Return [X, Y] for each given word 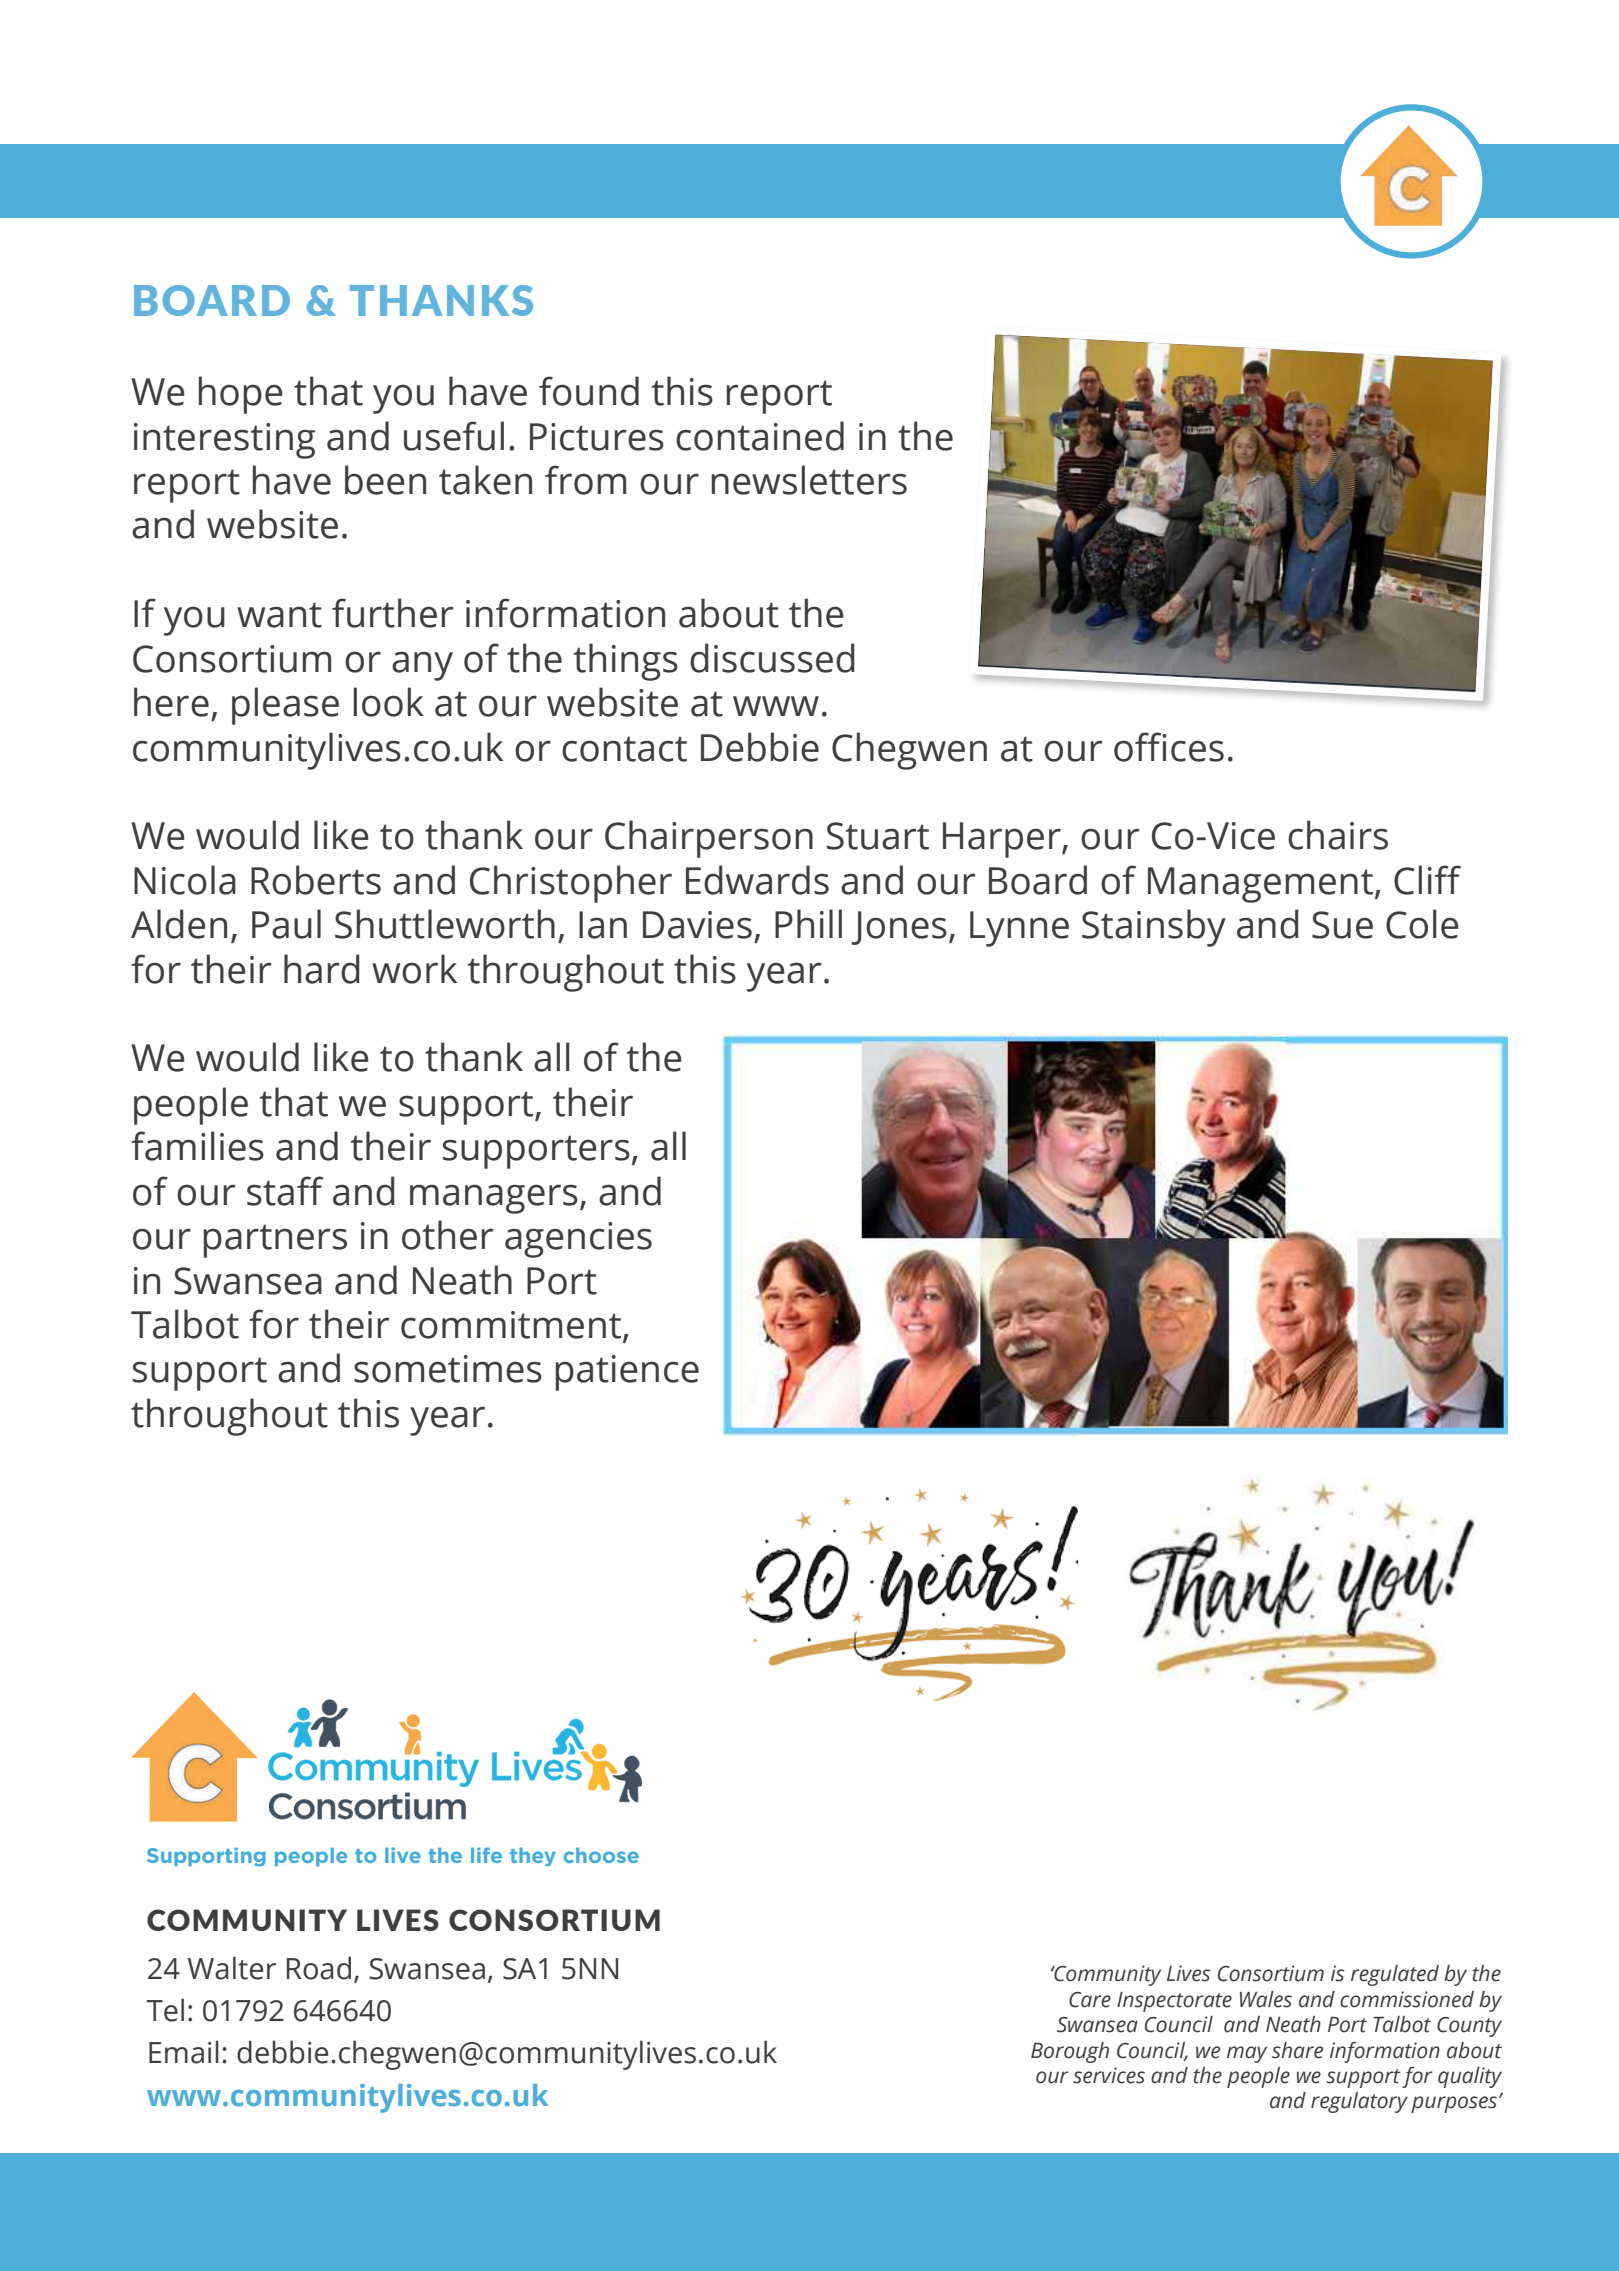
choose [601, 1855]
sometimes [448, 1369]
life [486, 1855]
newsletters [809, 480]
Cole [1422, 924]
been [385, 480]
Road [319, 1968]
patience [627, 1373]
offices [1169, 747]
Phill [808, 923]
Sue [1342, 925]
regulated [1395, 1975]
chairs [1338, 835]
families [197, 1146]
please [285, 706]
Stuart [878, 836]
